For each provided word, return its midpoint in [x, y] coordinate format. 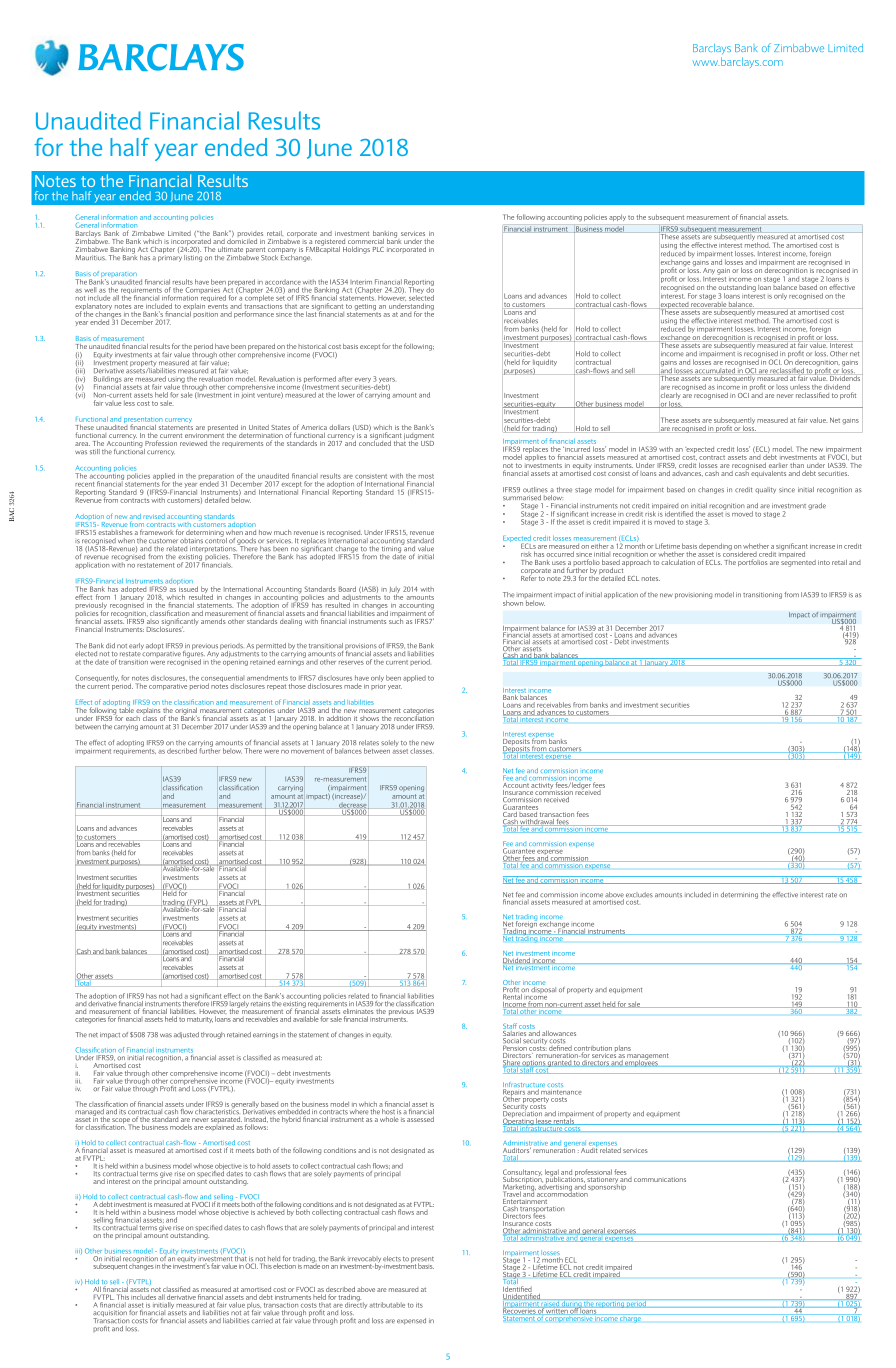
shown [513, 603]
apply [617, 217]
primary [170, 257]
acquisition [110, 1315]
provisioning [693, 595]
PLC [378, 249]
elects [392, 1259]
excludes [639, 895]
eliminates [358, 1011]
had [176, 996]
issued [187, 588]
